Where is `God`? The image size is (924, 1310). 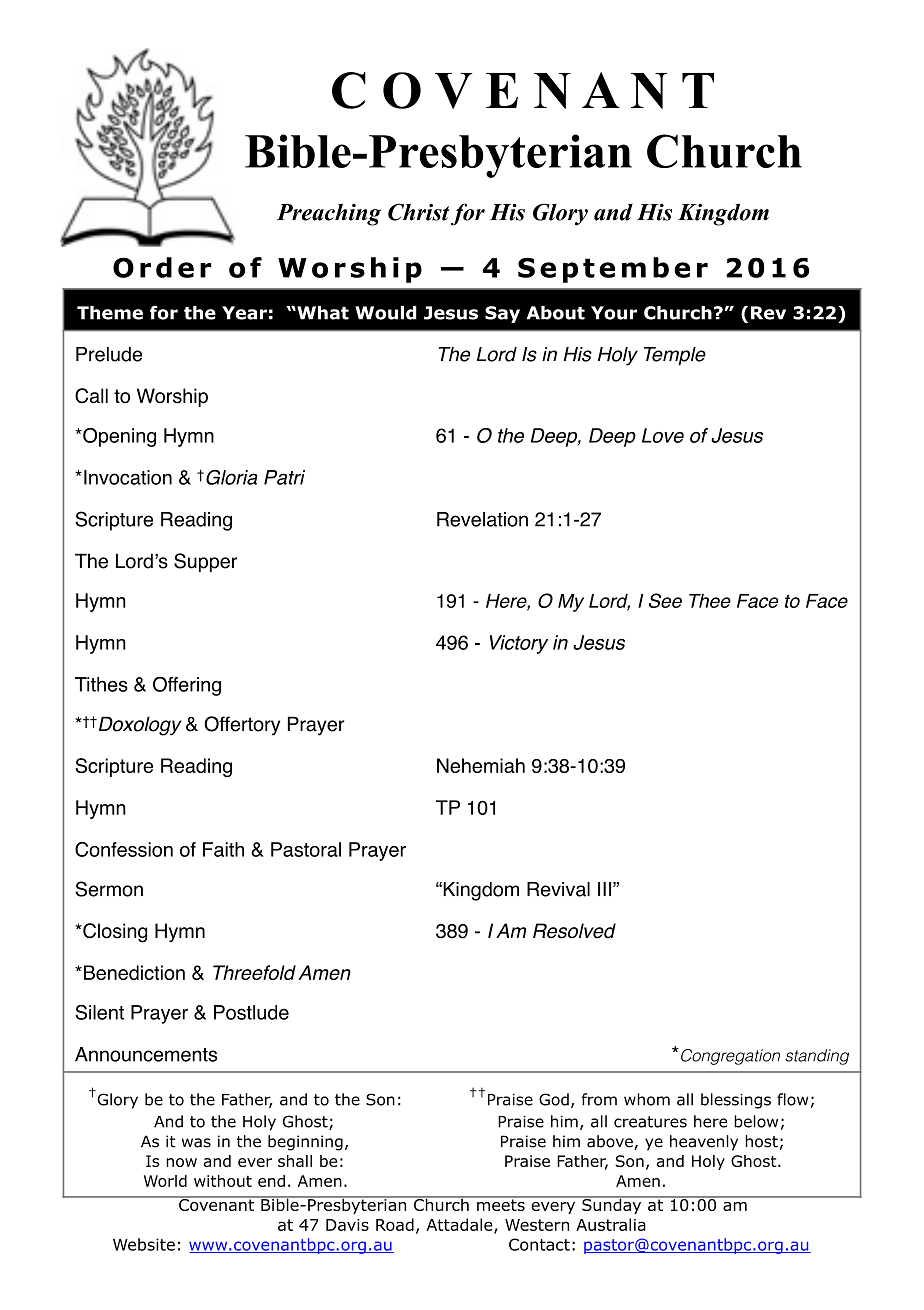 God is located at coordinates (554, 1099).
